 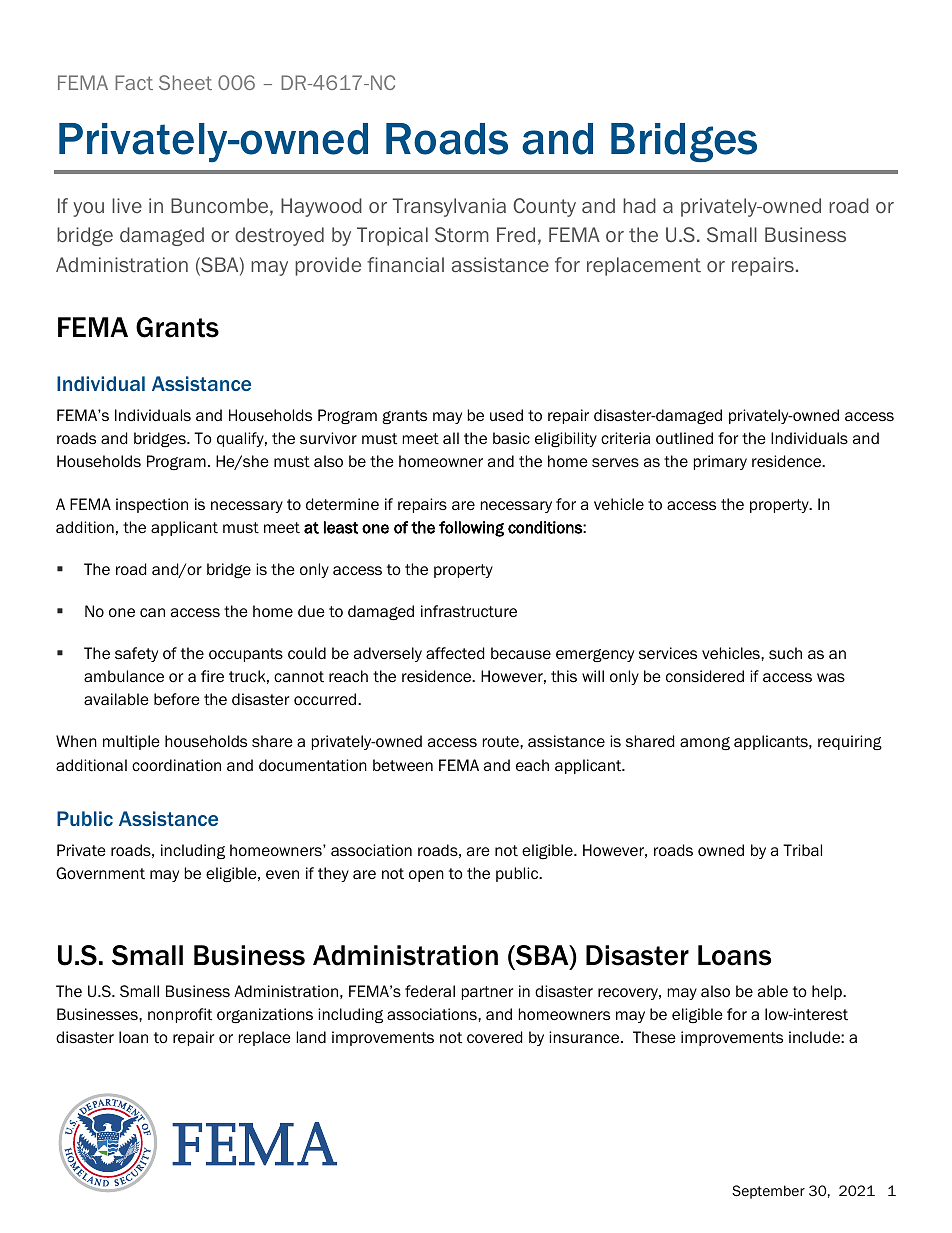 I want to click on such, so click(x=785, y=653).
